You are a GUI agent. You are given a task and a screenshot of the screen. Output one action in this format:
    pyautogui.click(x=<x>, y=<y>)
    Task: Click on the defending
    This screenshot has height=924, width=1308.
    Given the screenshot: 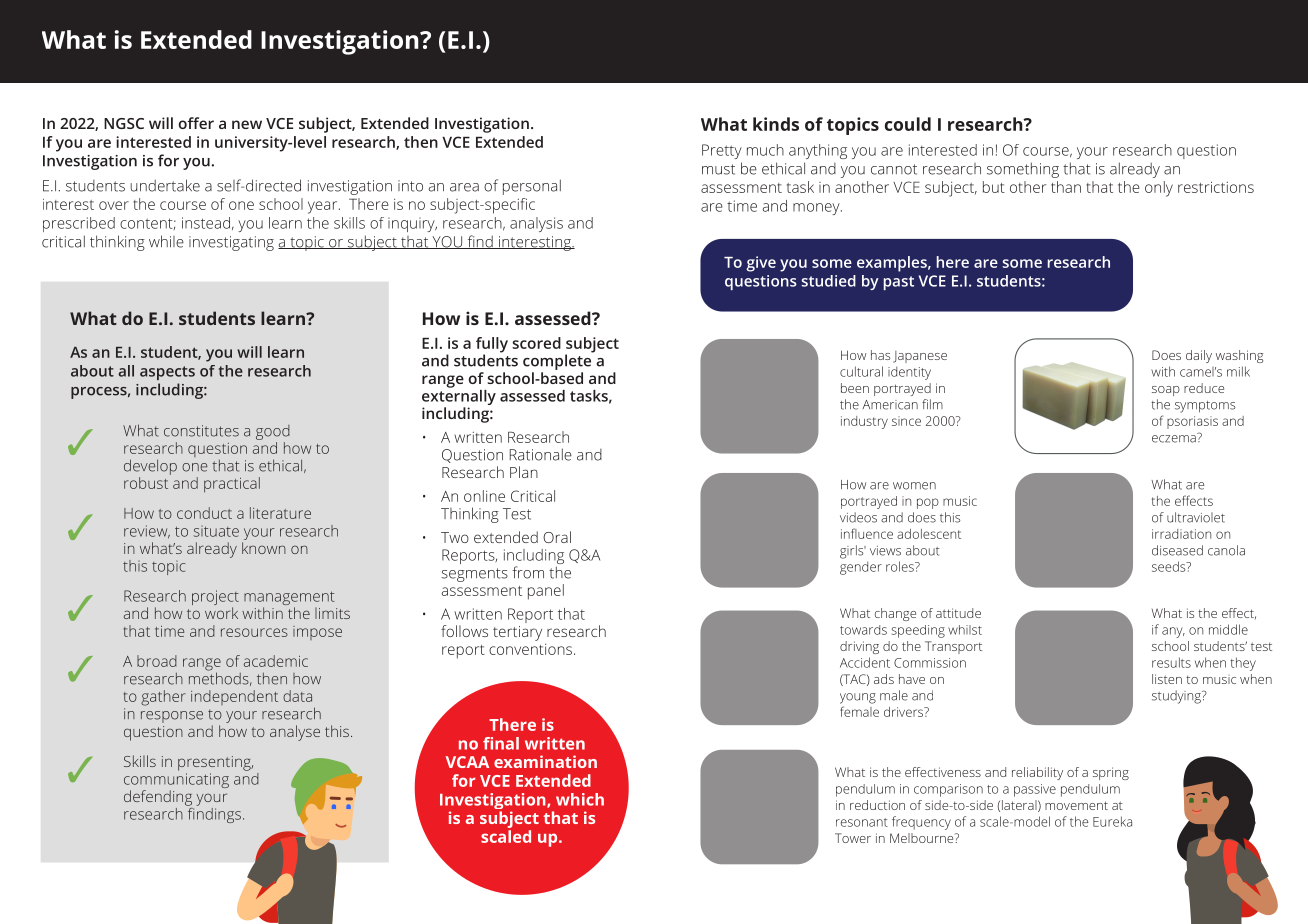 What is the action you would take?
    pyautogui.click(x=158, y=798)
